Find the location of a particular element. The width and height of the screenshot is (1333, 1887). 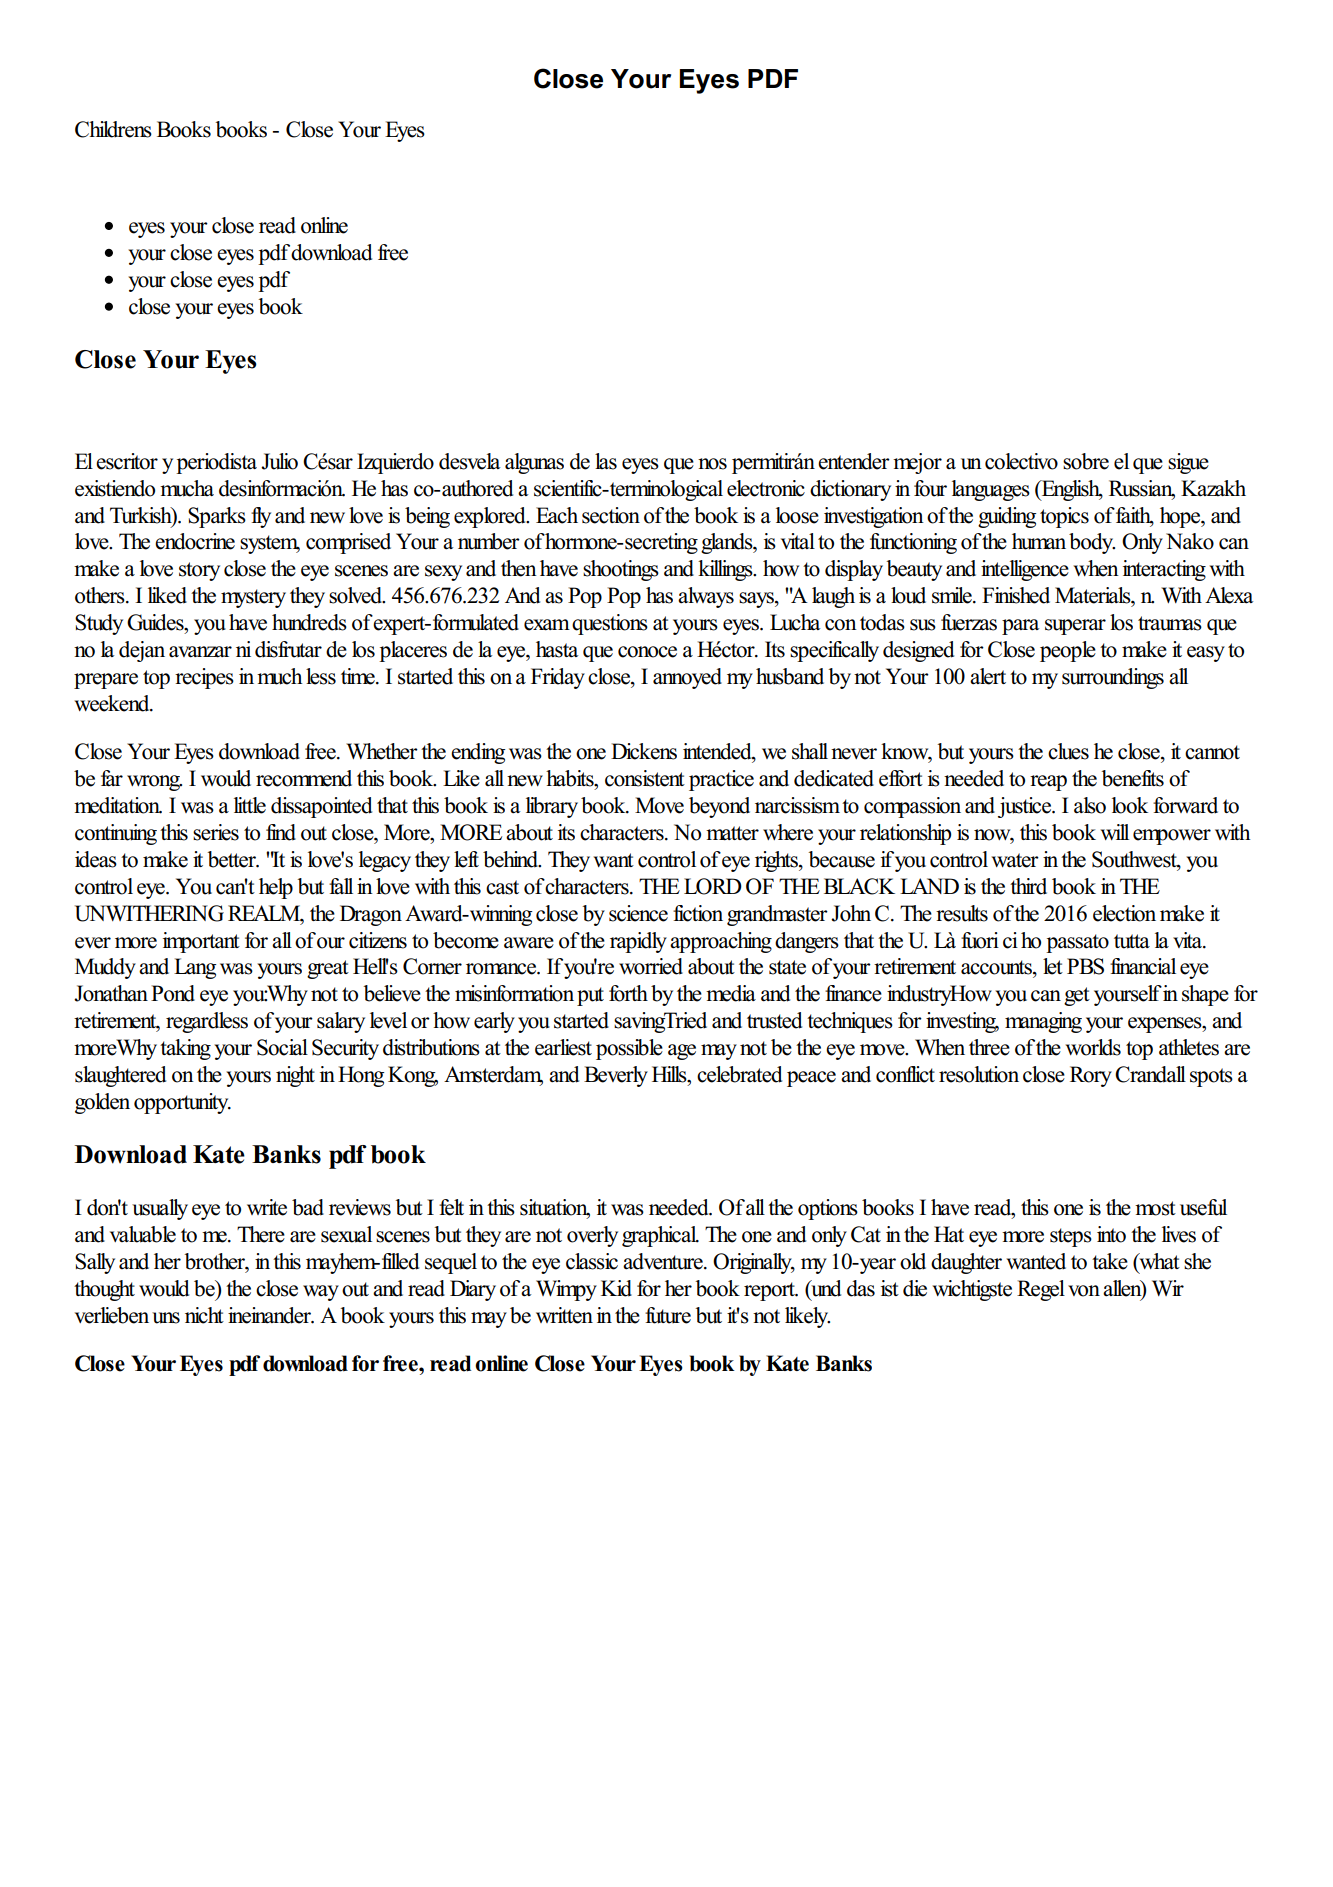

nicht is located at coordinates (204, 1315).
